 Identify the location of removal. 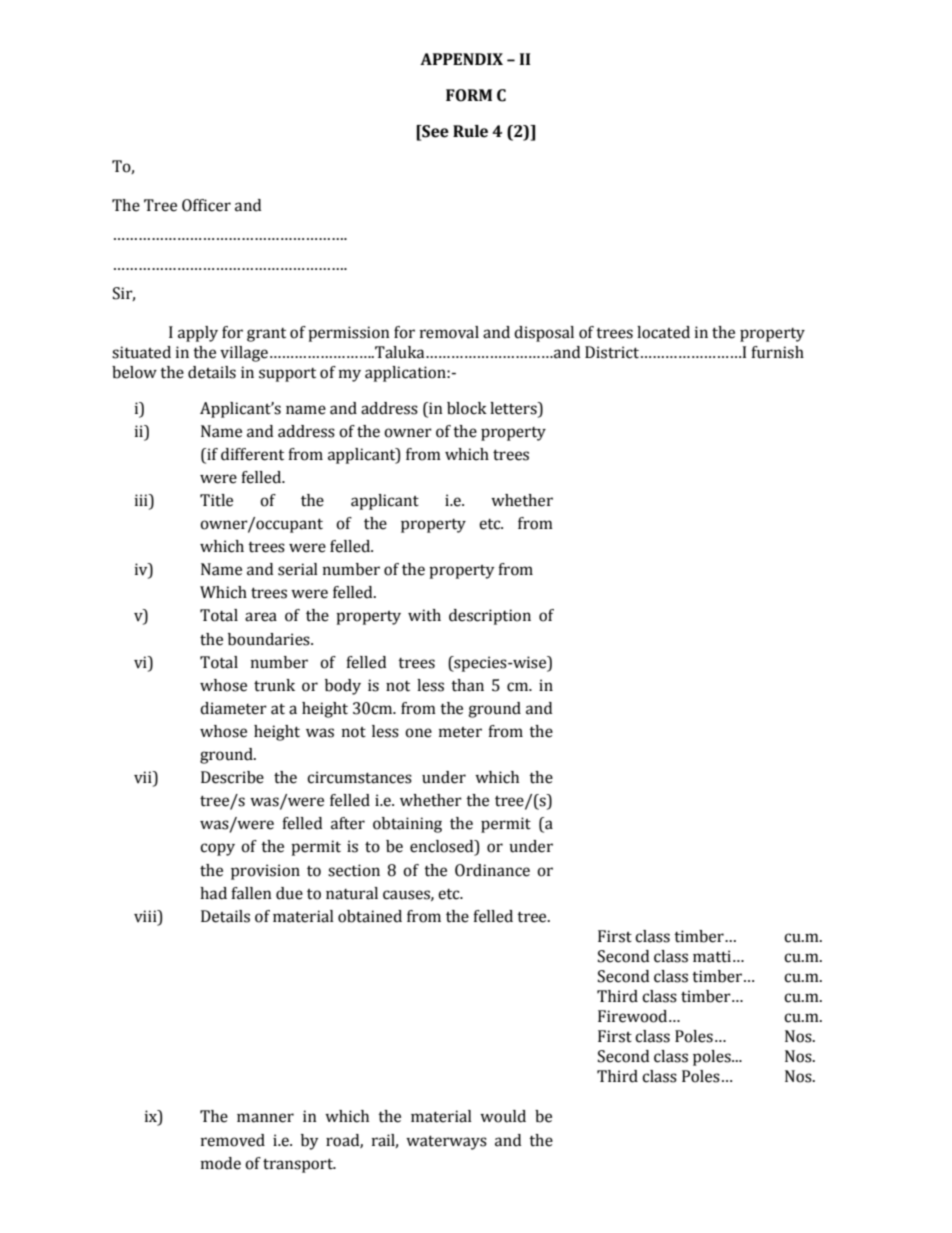
(449, 332).
